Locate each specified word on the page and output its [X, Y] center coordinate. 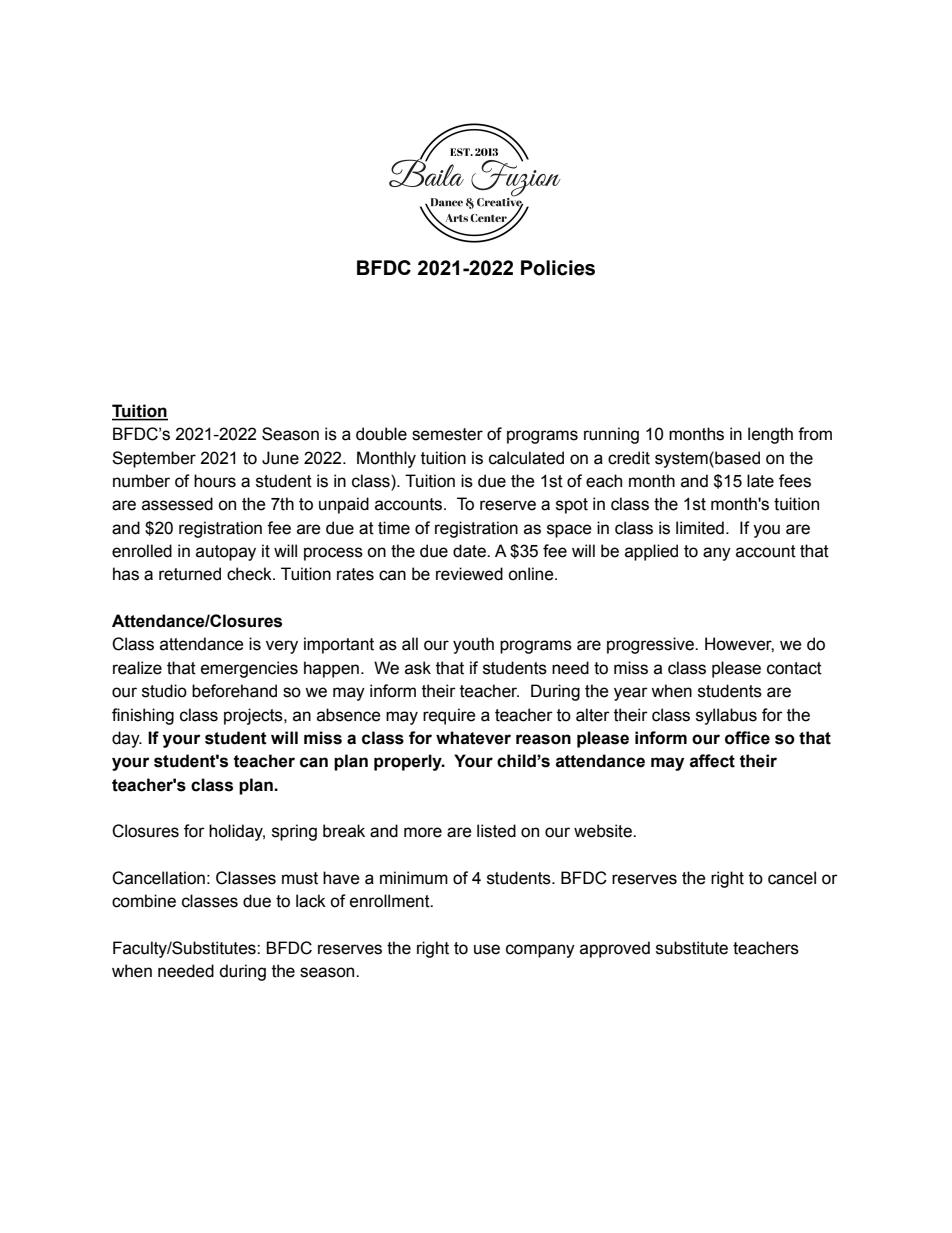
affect [712, 761]
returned [190, 574]
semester [447, 434]
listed [496, 831]
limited [700, 528]
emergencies [249, 669]
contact [794, 668]
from [815, 434]
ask [418, 668]
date [470, 551]
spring [294, 832]
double [381, 434]
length [770, 435]
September [154, 459]
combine [144, 901]
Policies [558, 268]
